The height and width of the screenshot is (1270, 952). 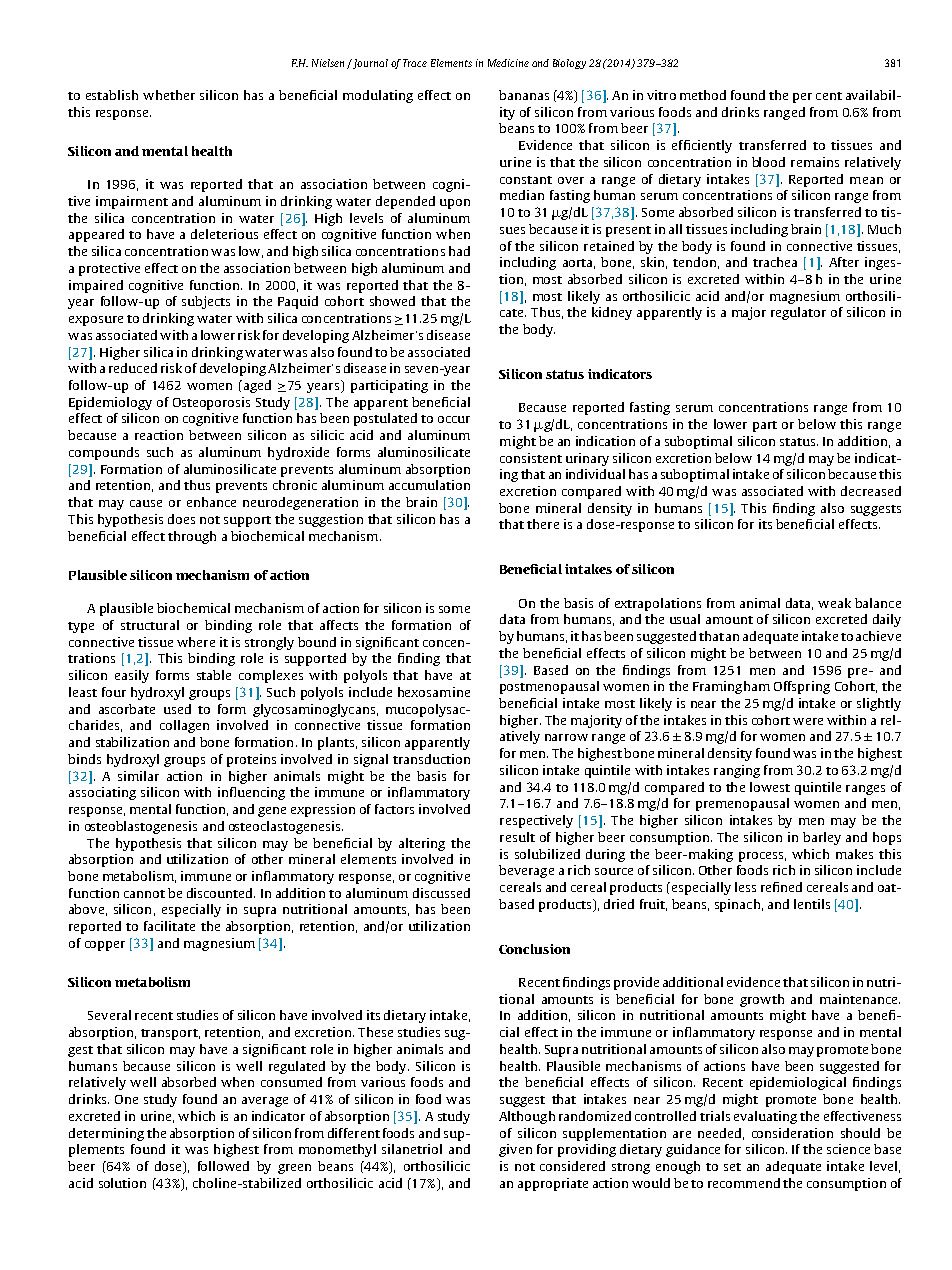 What do you see at coordinates (181, 519) in the screenshot?
I see `does` at bounding box center [181, 519].
